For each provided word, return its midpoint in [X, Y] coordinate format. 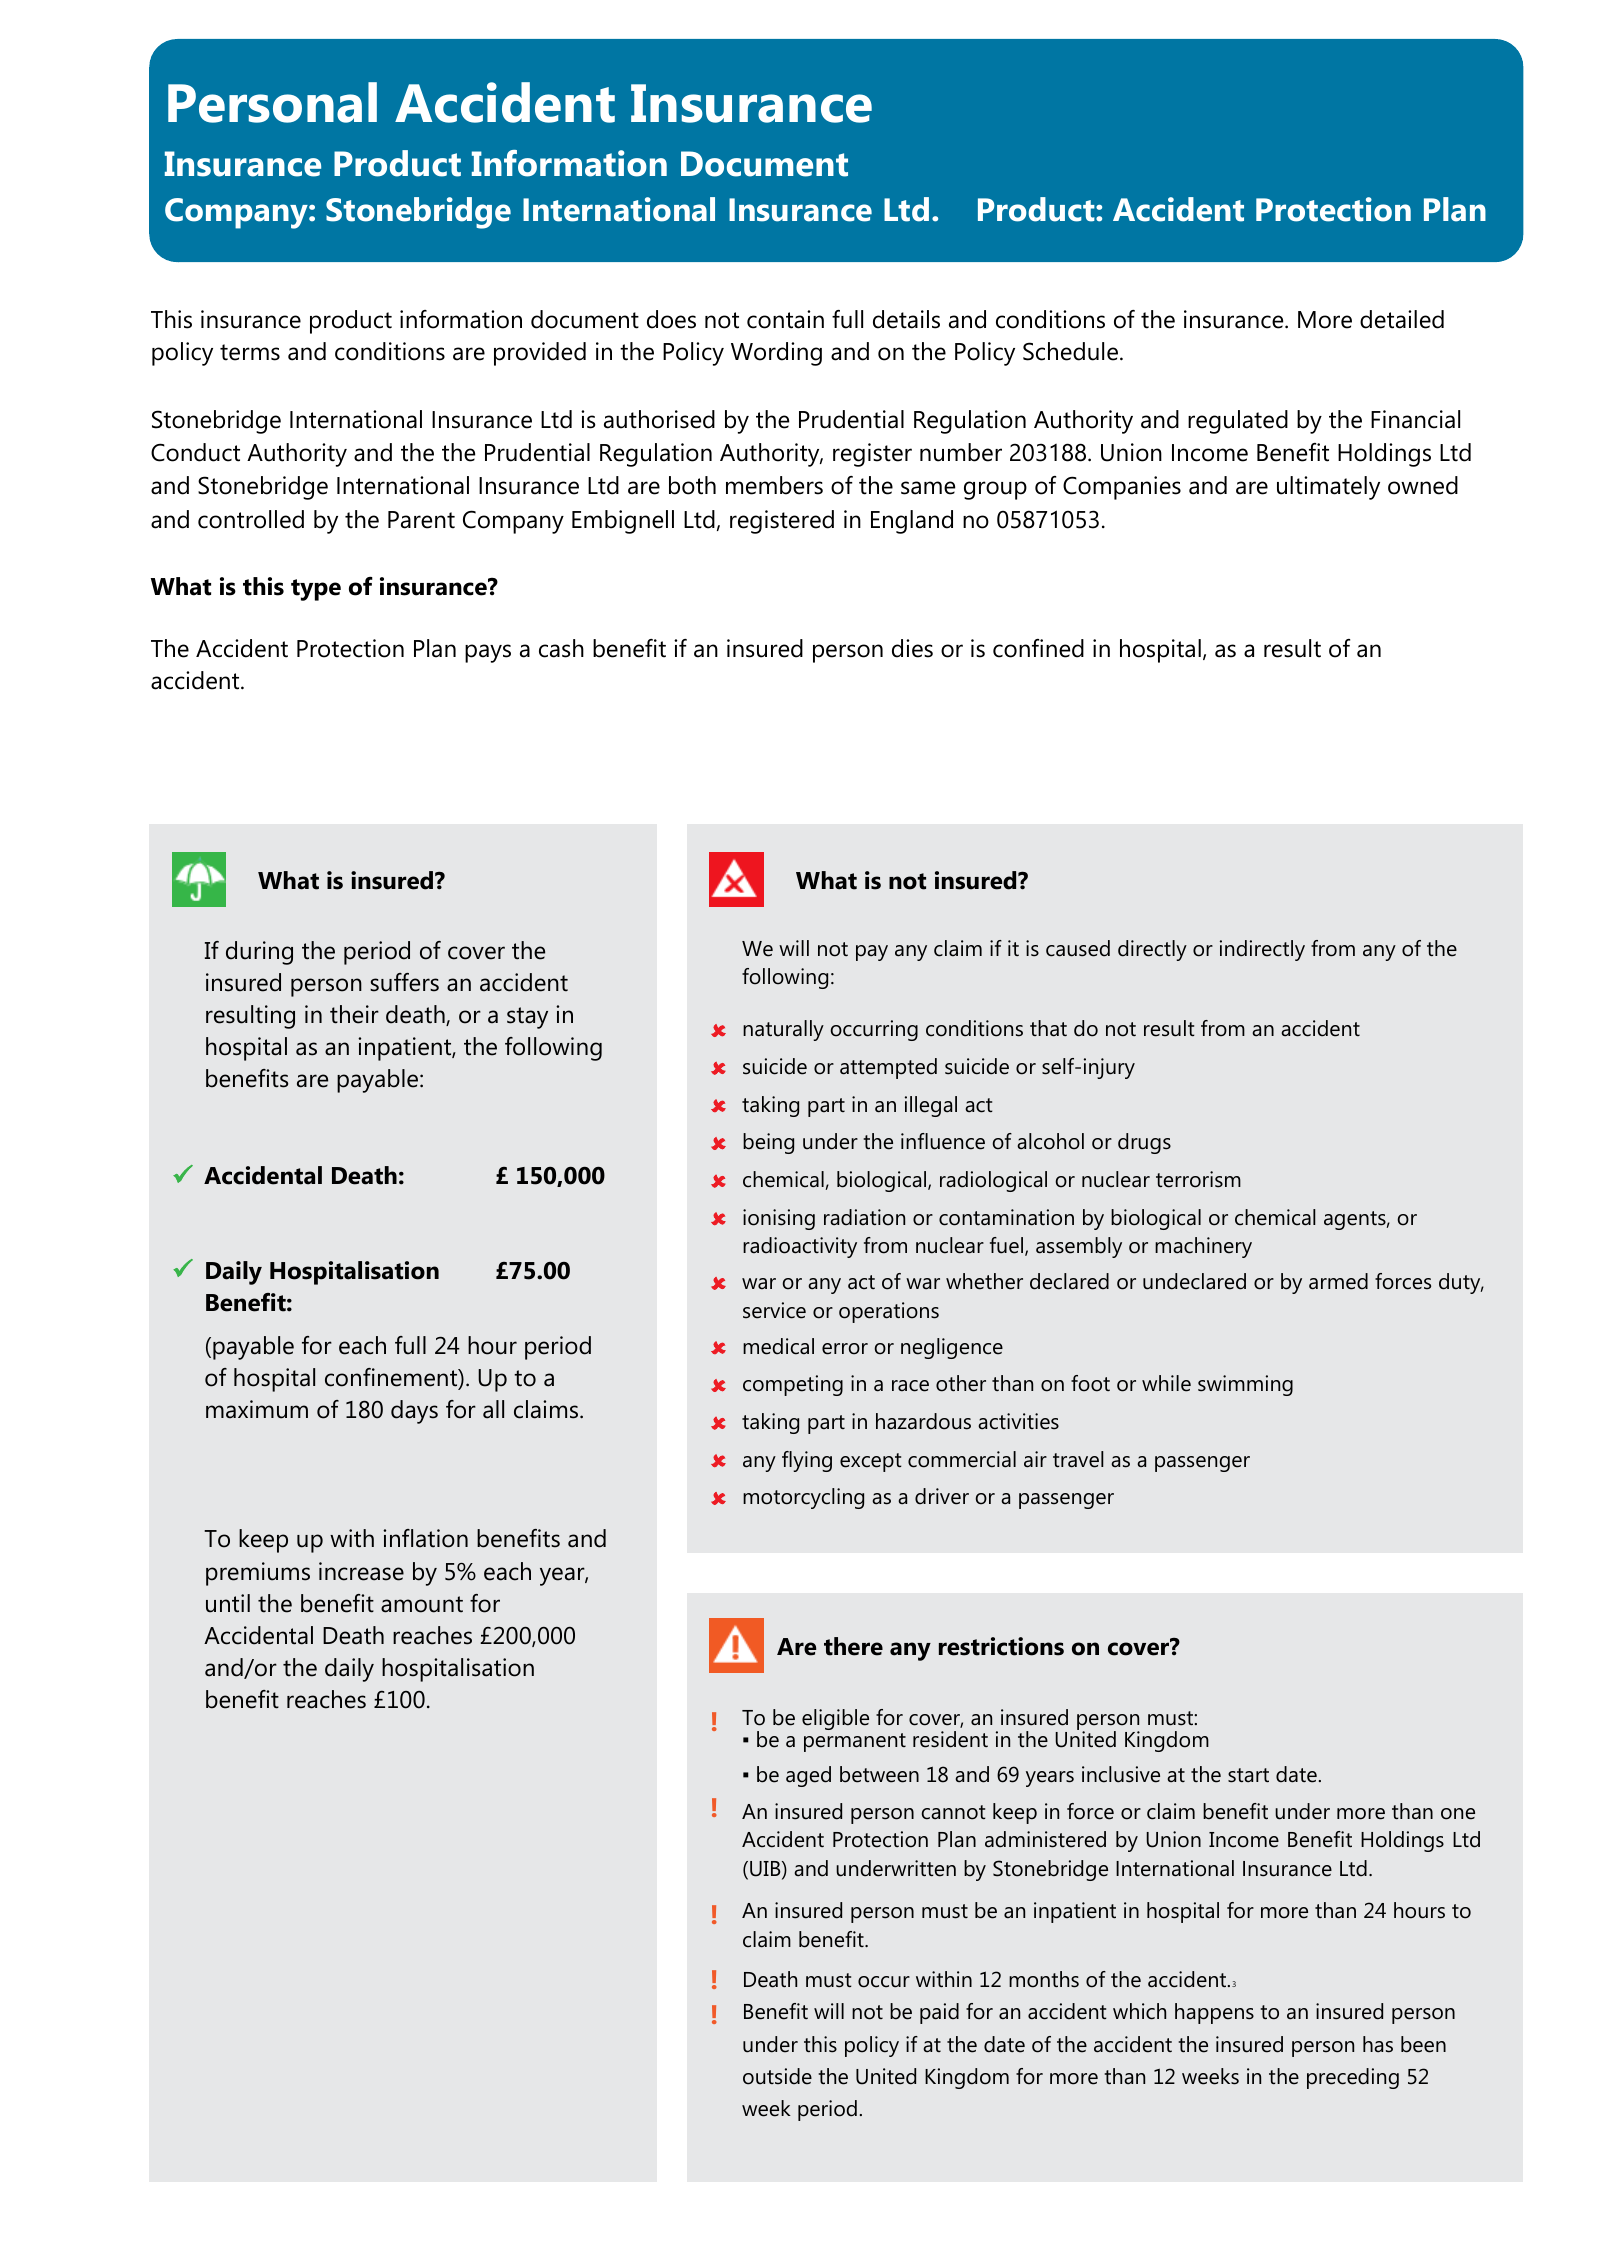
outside [777, 2076]
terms [250, 352]
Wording [776, 354]
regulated [1238, 422]
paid [939, 2013]
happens [1214, 2013]
